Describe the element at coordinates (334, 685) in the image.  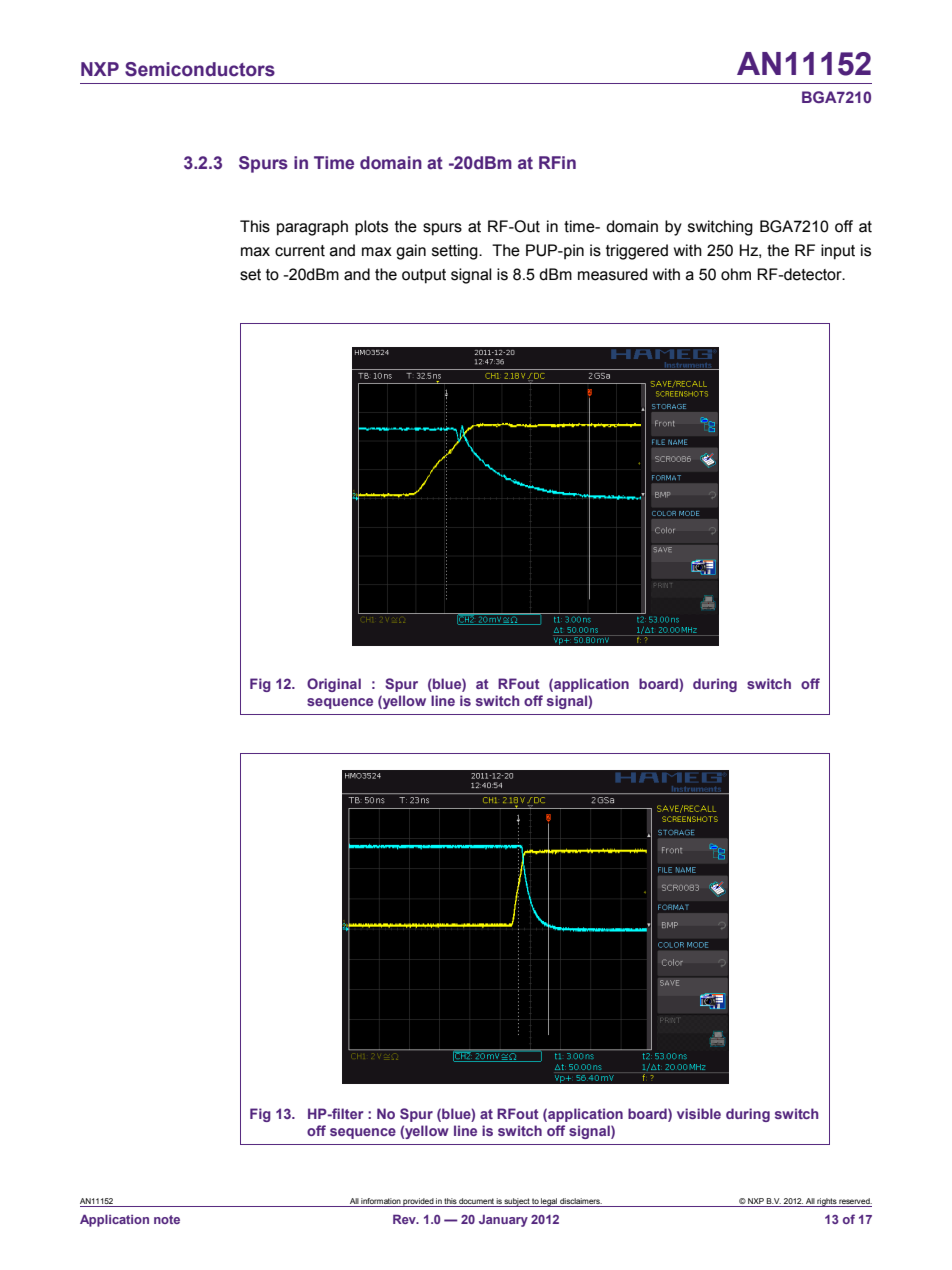
I see `Original` at that location.
